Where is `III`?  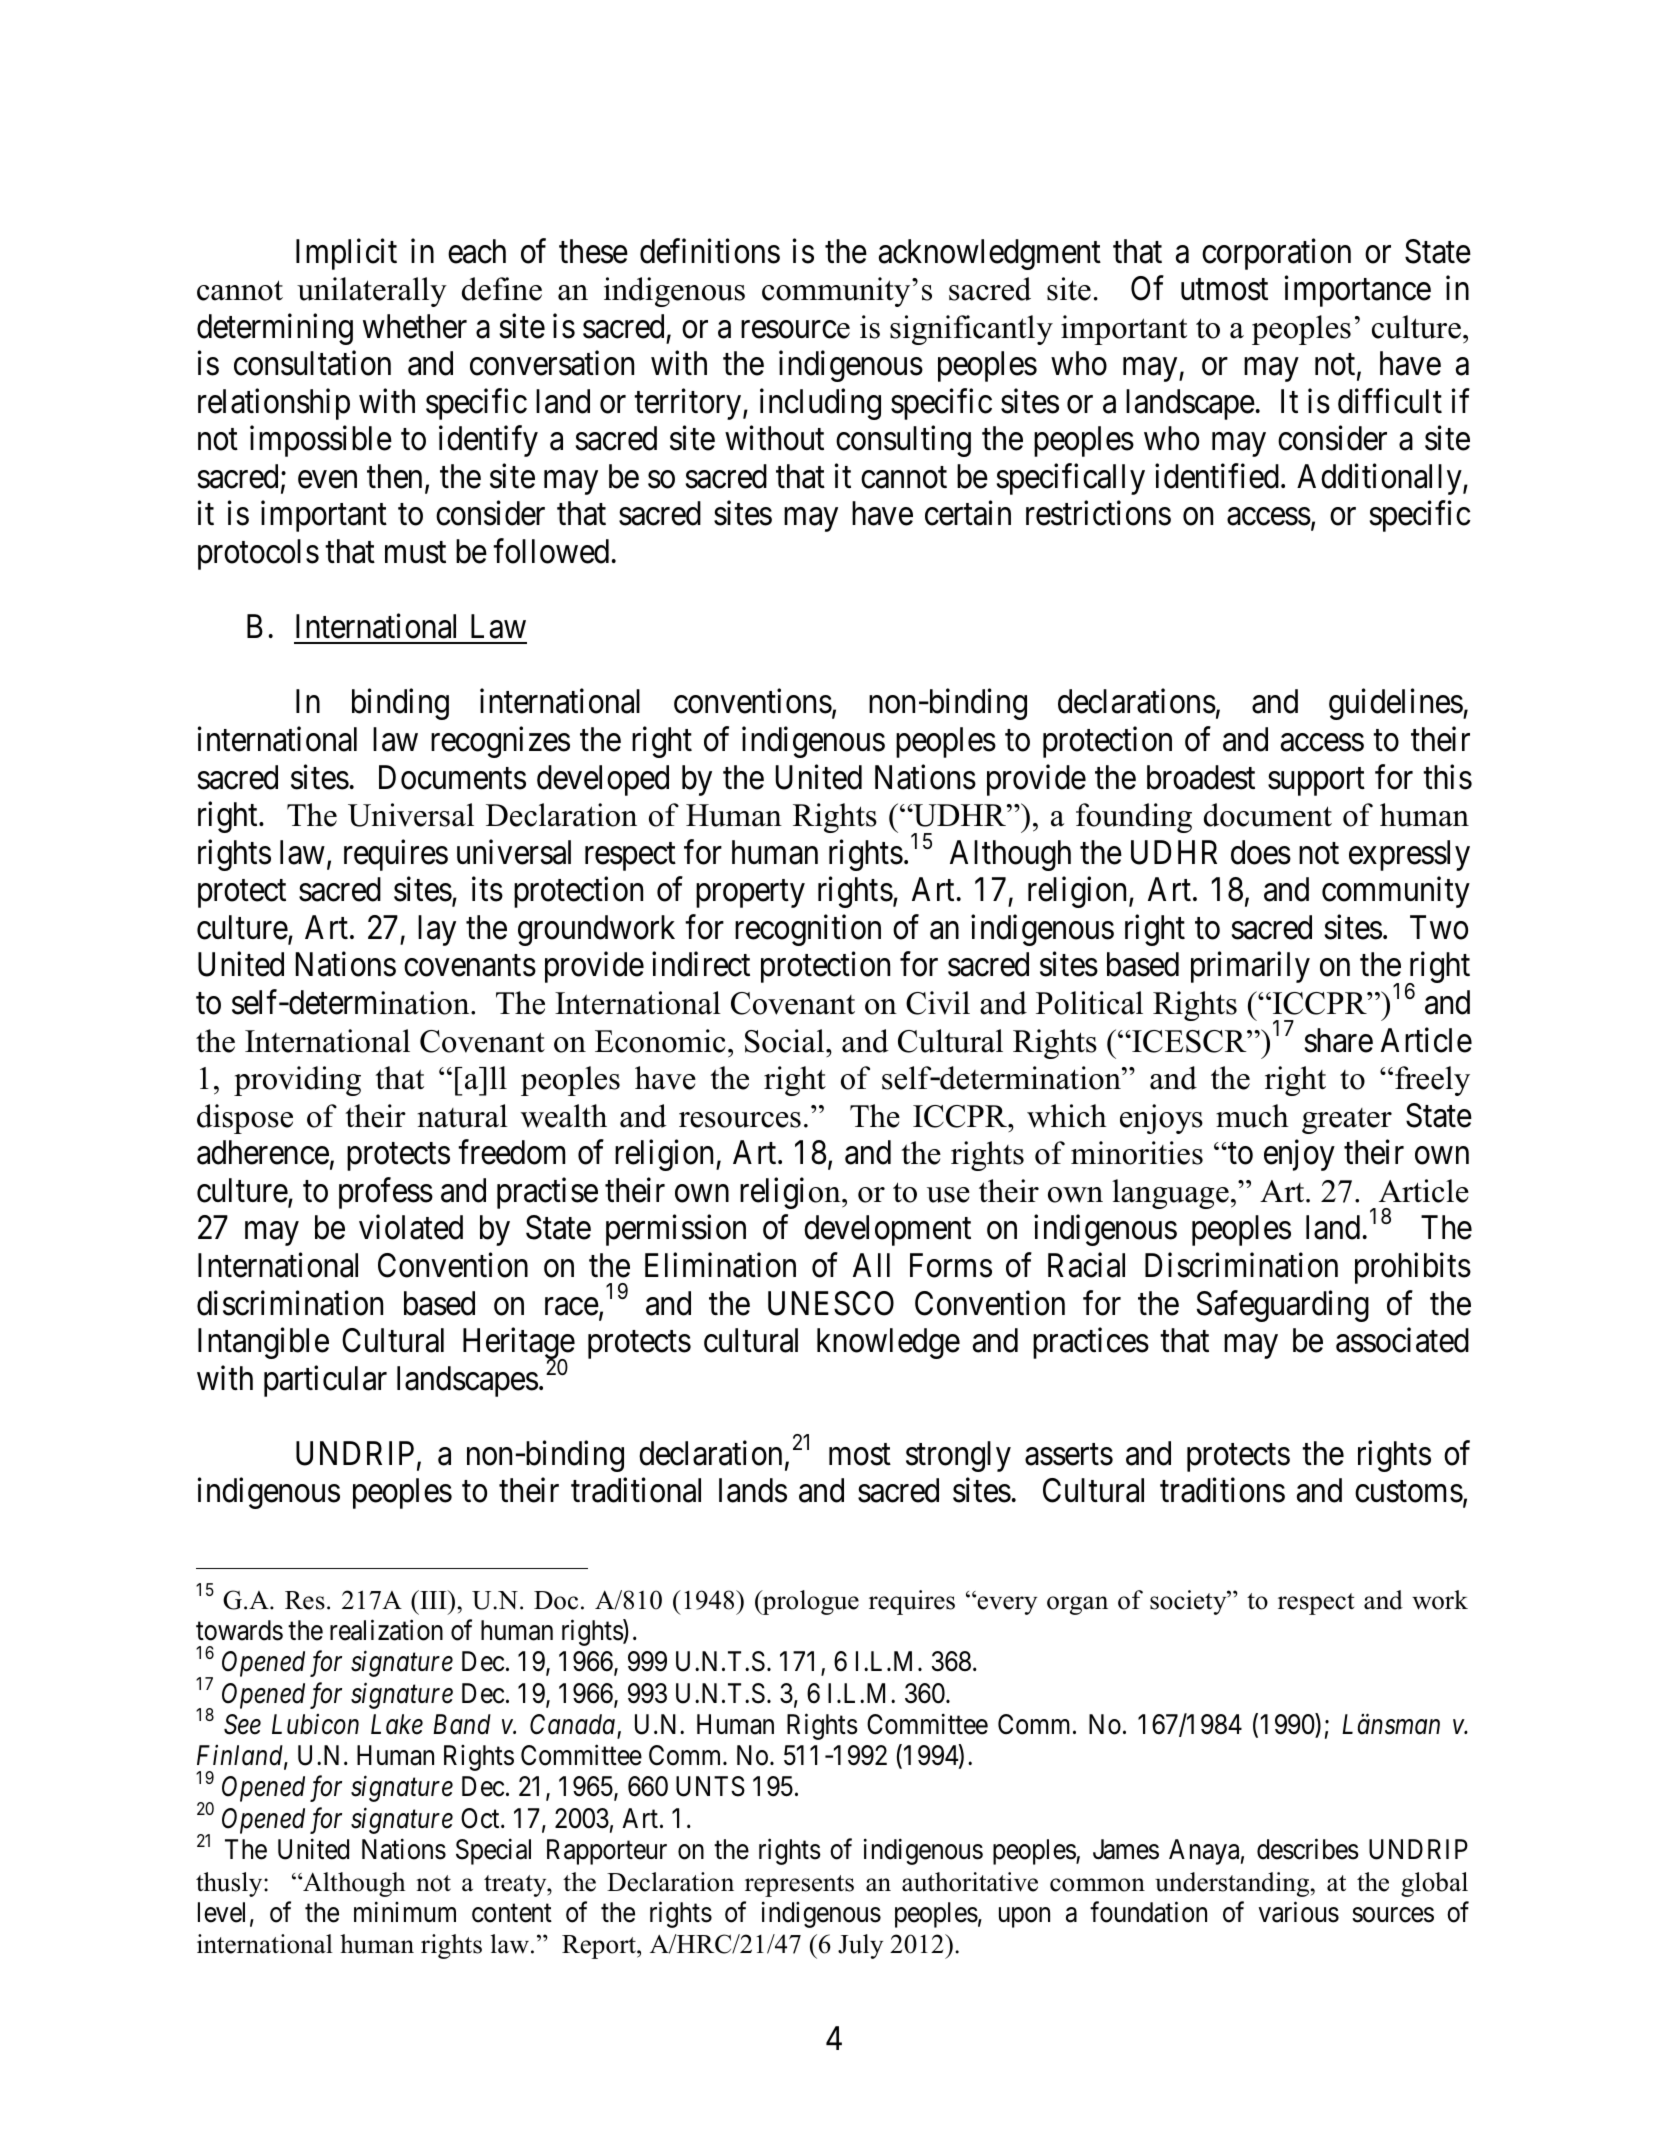
III is located at coordinates (433, 1599).
